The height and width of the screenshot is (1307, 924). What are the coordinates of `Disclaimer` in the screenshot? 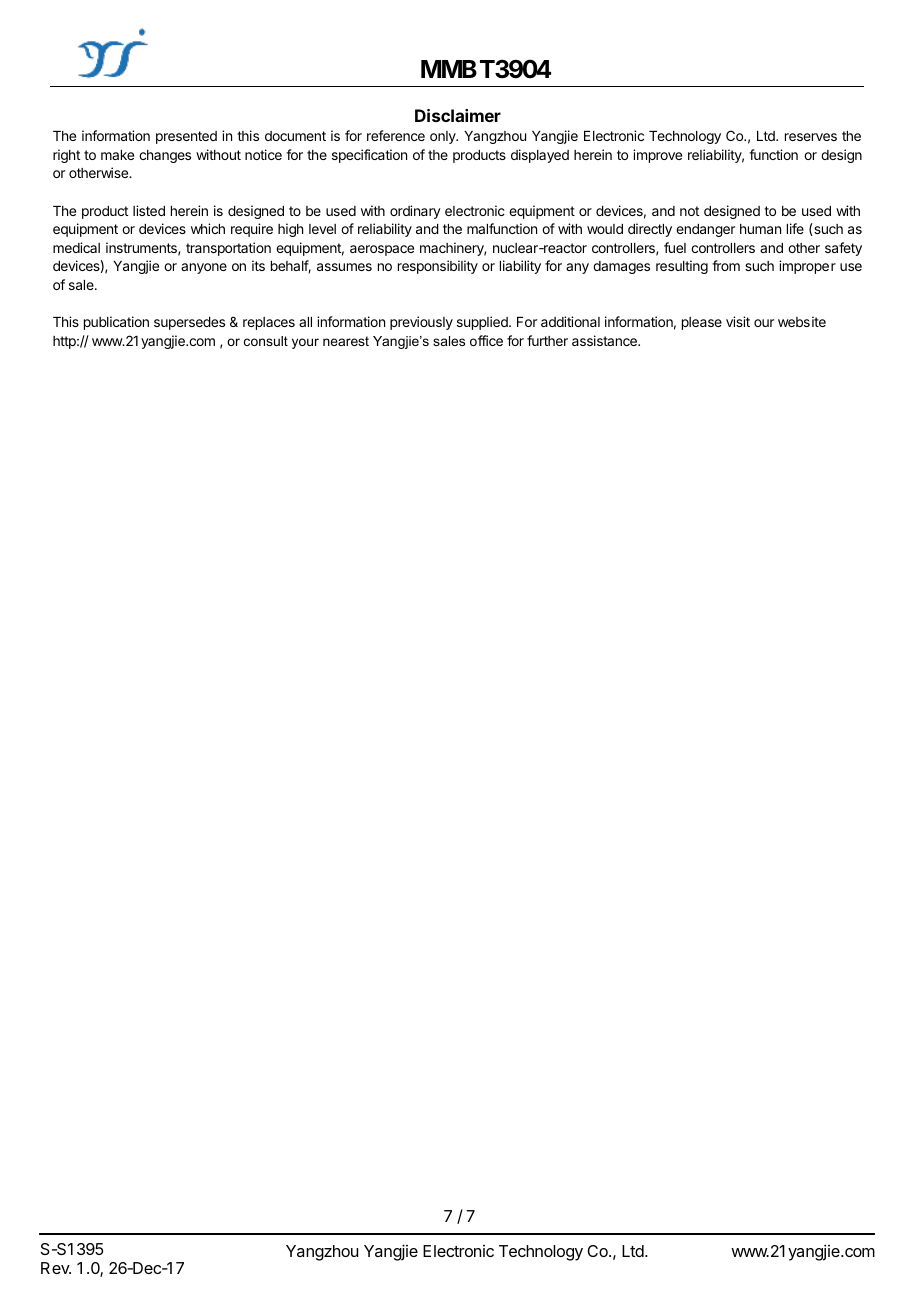 It's located at (458, 115).
